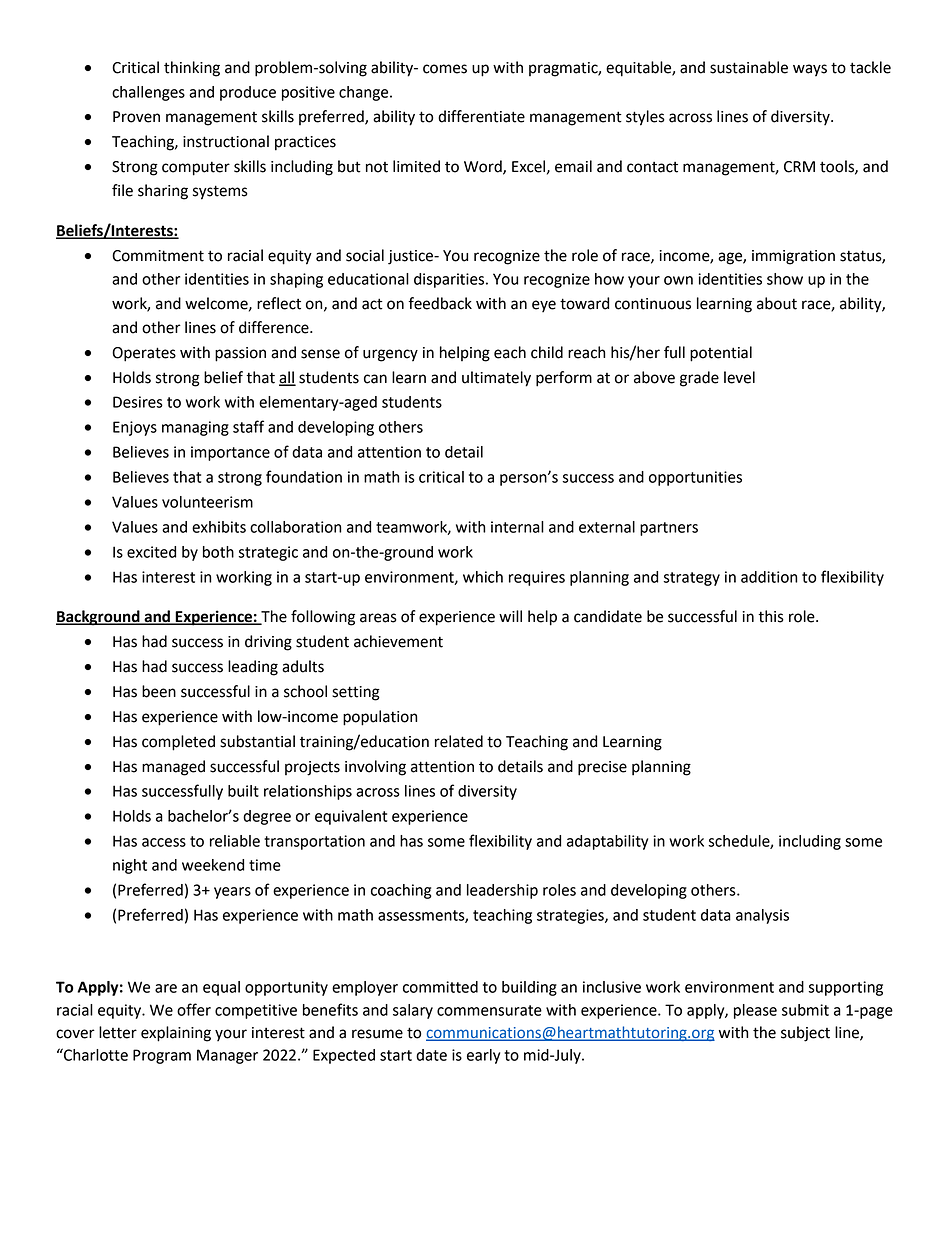  I want to click on differentiate, so click(481, 116).
